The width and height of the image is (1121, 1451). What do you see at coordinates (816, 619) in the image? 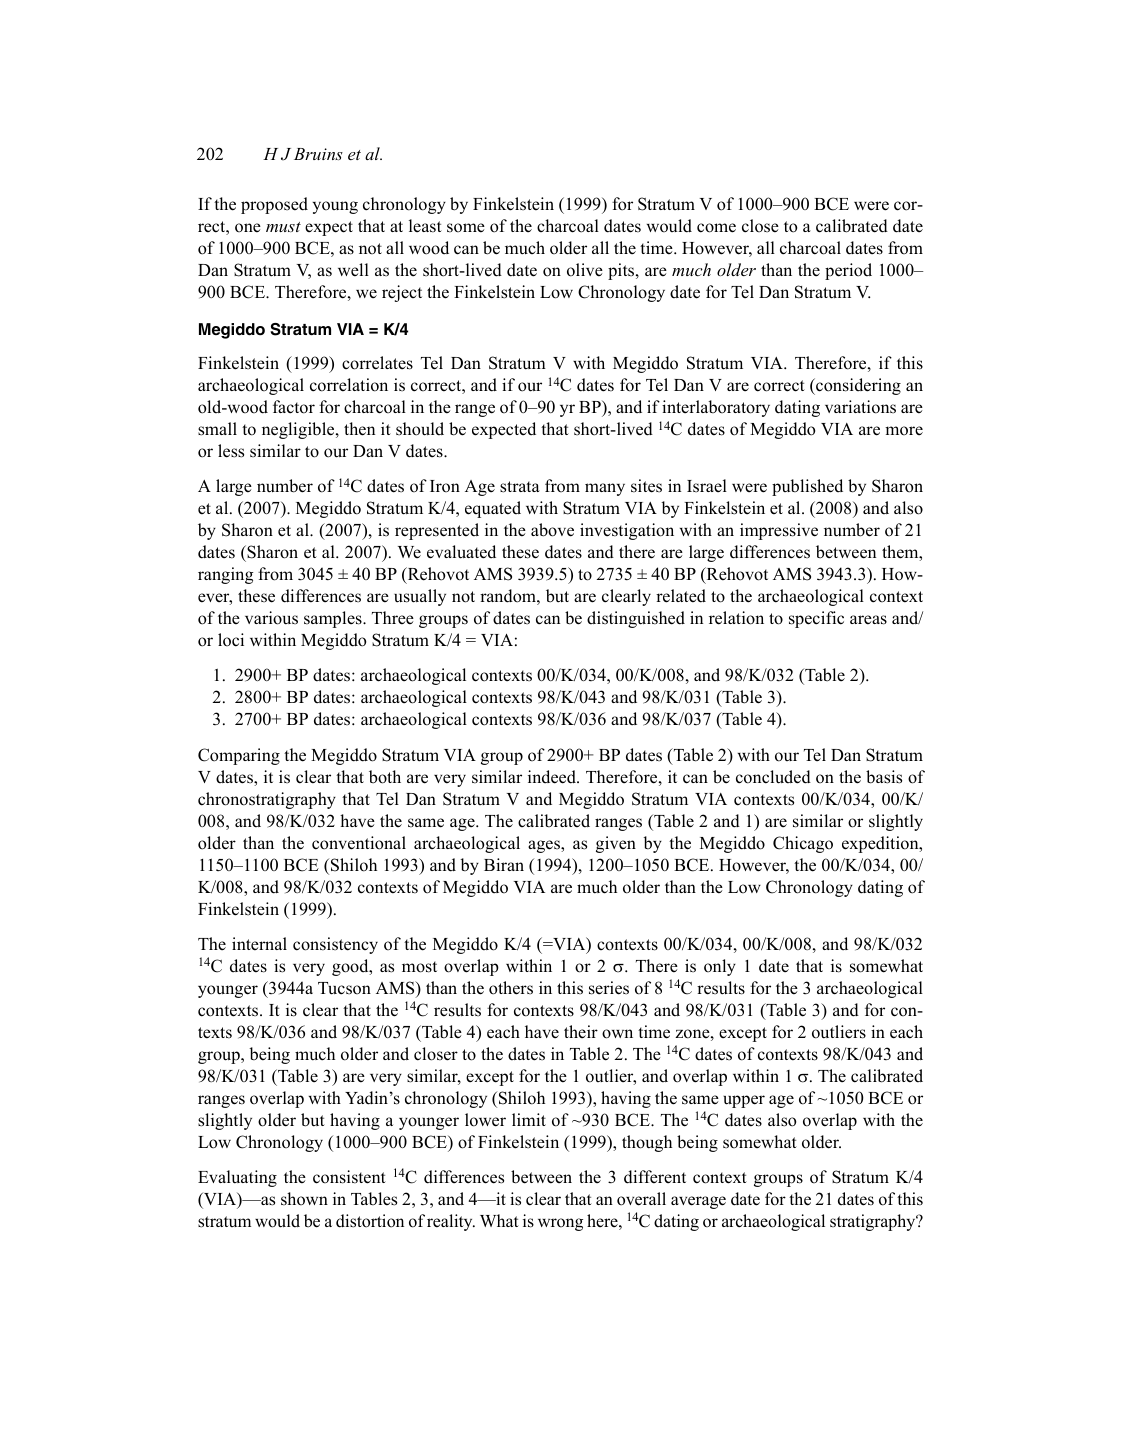
I see `specific` at bounding box center [816, 619].
